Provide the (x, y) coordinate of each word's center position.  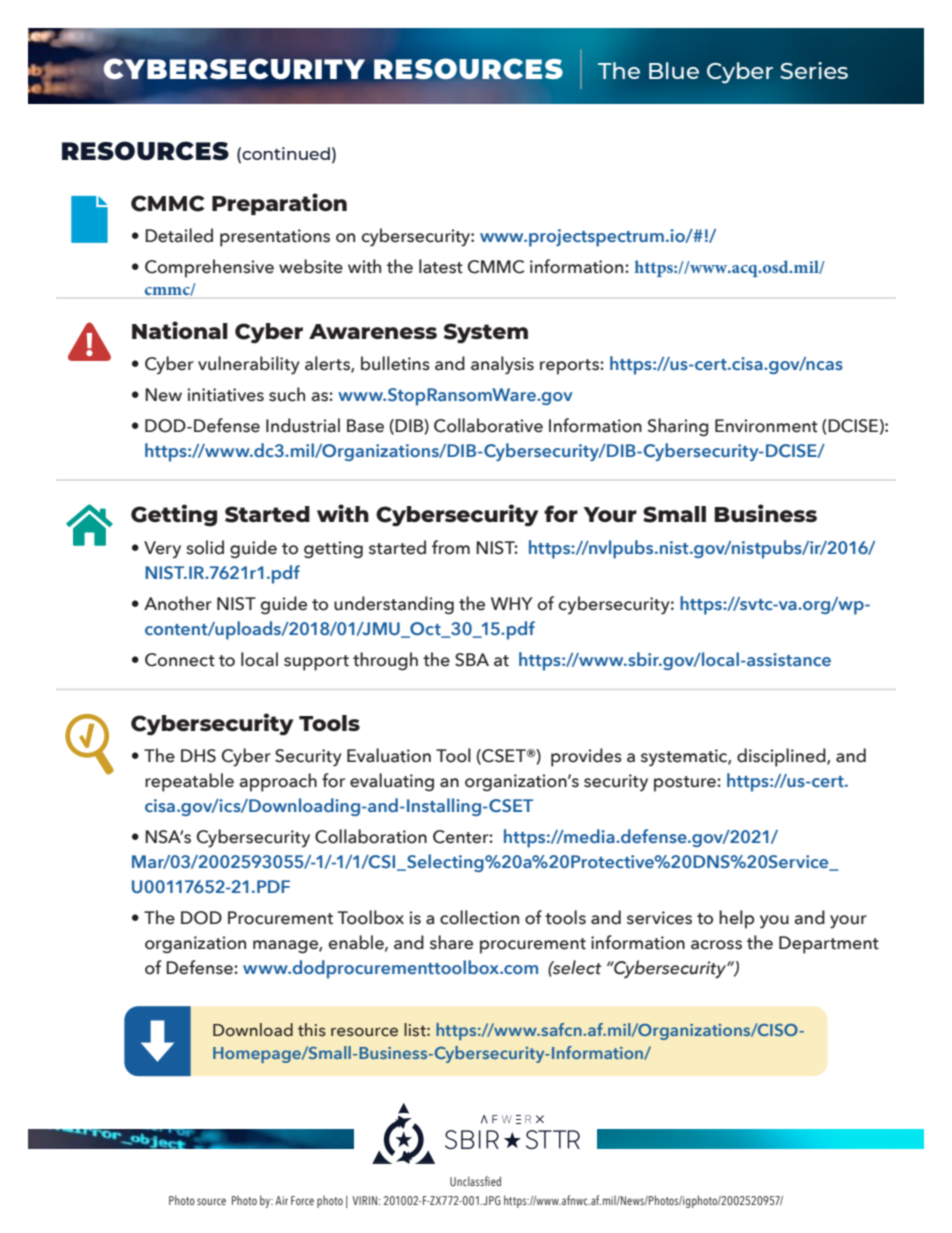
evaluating (392, 782)
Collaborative (488, 425)
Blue (674, 70)
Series (814, 70)
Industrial (303, 425)
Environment (766, 426)
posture (686, 784)
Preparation (279, 204)
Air (281, 1200)
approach (278, 782)
